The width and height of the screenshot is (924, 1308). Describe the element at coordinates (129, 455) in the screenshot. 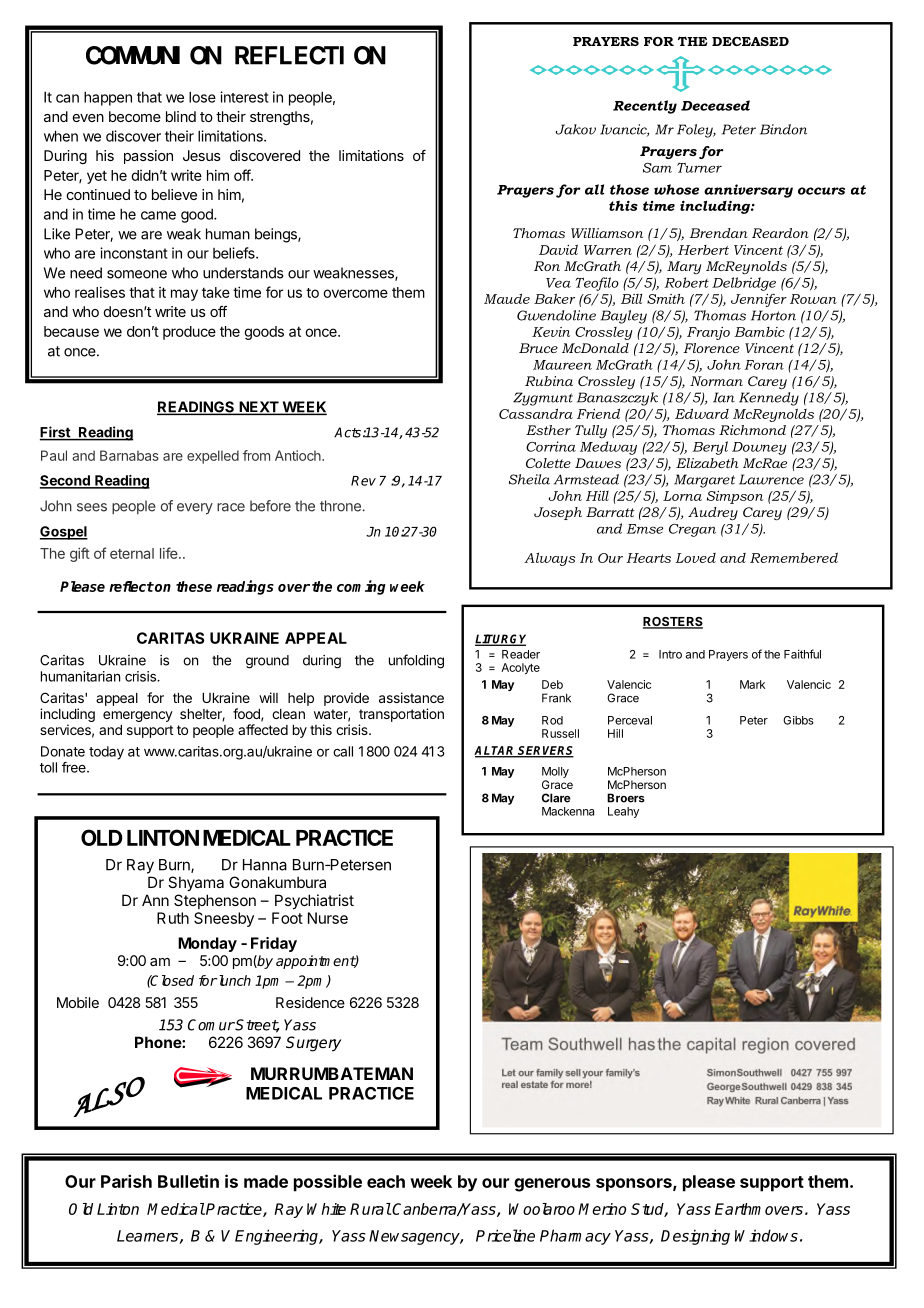

I see `Barnabas` at that location.
